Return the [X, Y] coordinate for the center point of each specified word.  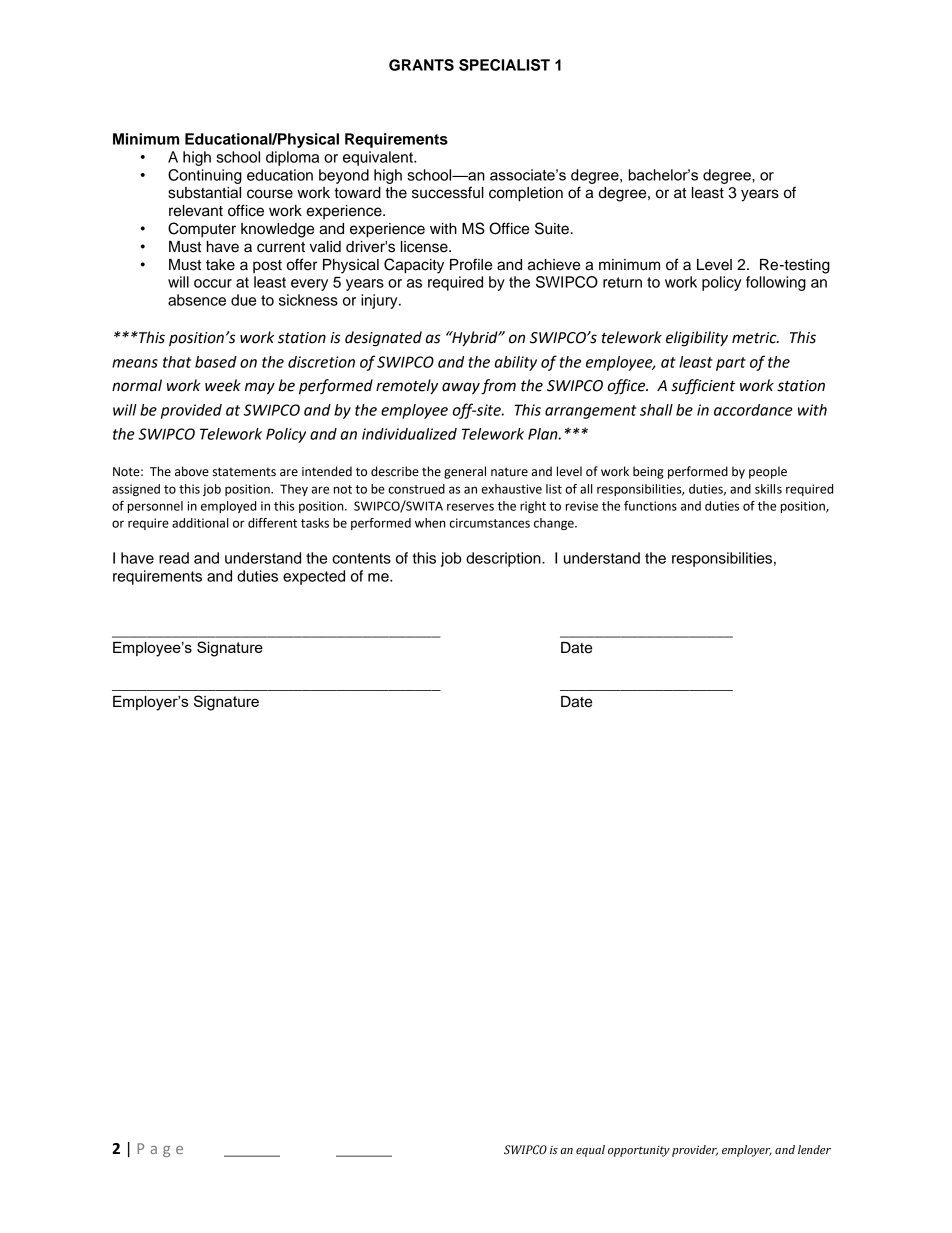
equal [590, 1151]
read [174, 558]
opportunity [639, 1151]
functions [650, 506]
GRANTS [421, 65]
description [504, 559]
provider [695, 1151]
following [776, 283]
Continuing [205, 176]
